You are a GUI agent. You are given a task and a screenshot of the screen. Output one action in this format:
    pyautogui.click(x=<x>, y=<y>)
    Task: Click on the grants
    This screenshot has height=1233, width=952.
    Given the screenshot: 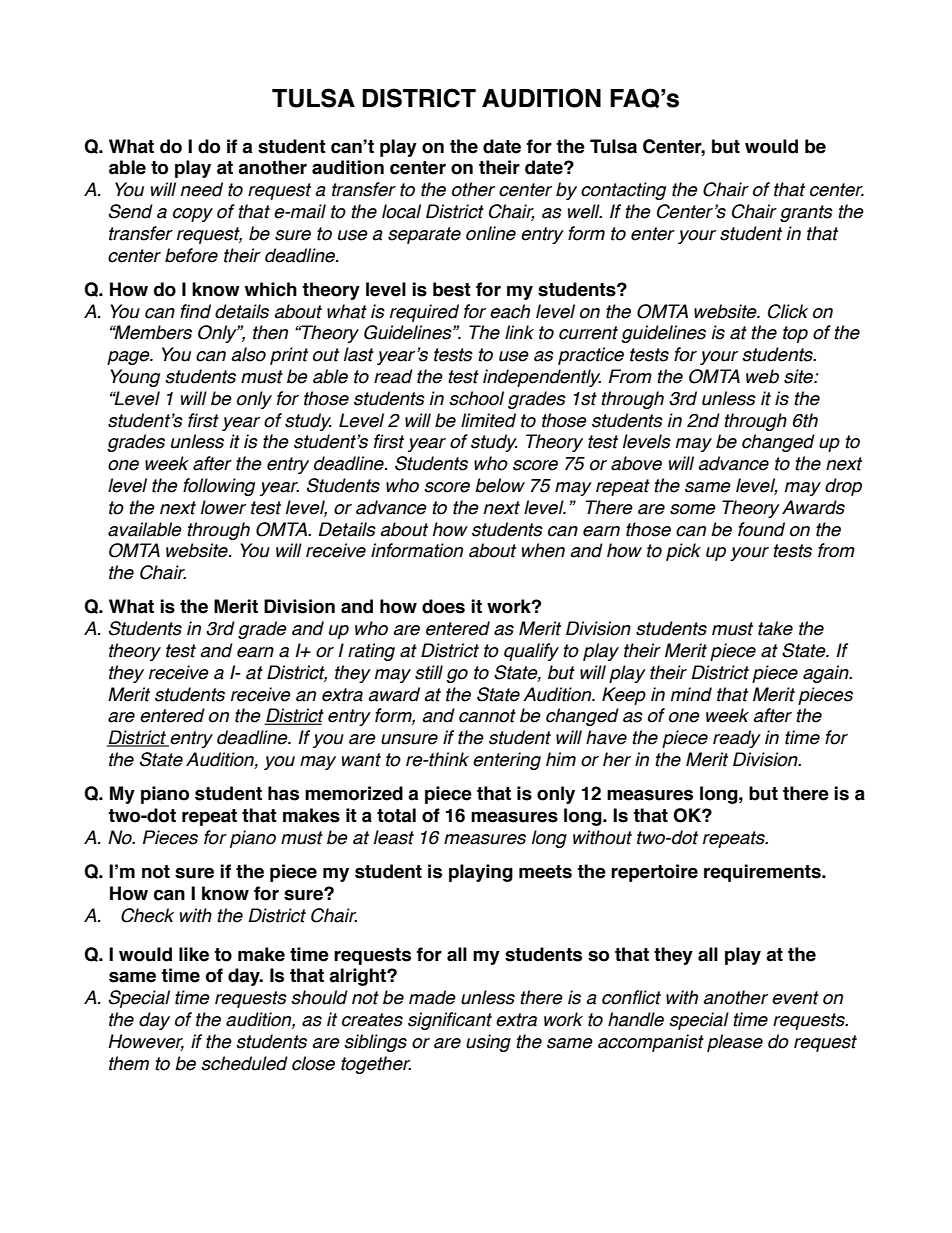 What is the action you would take?
    pyautogui.click(x=806, y=213)
